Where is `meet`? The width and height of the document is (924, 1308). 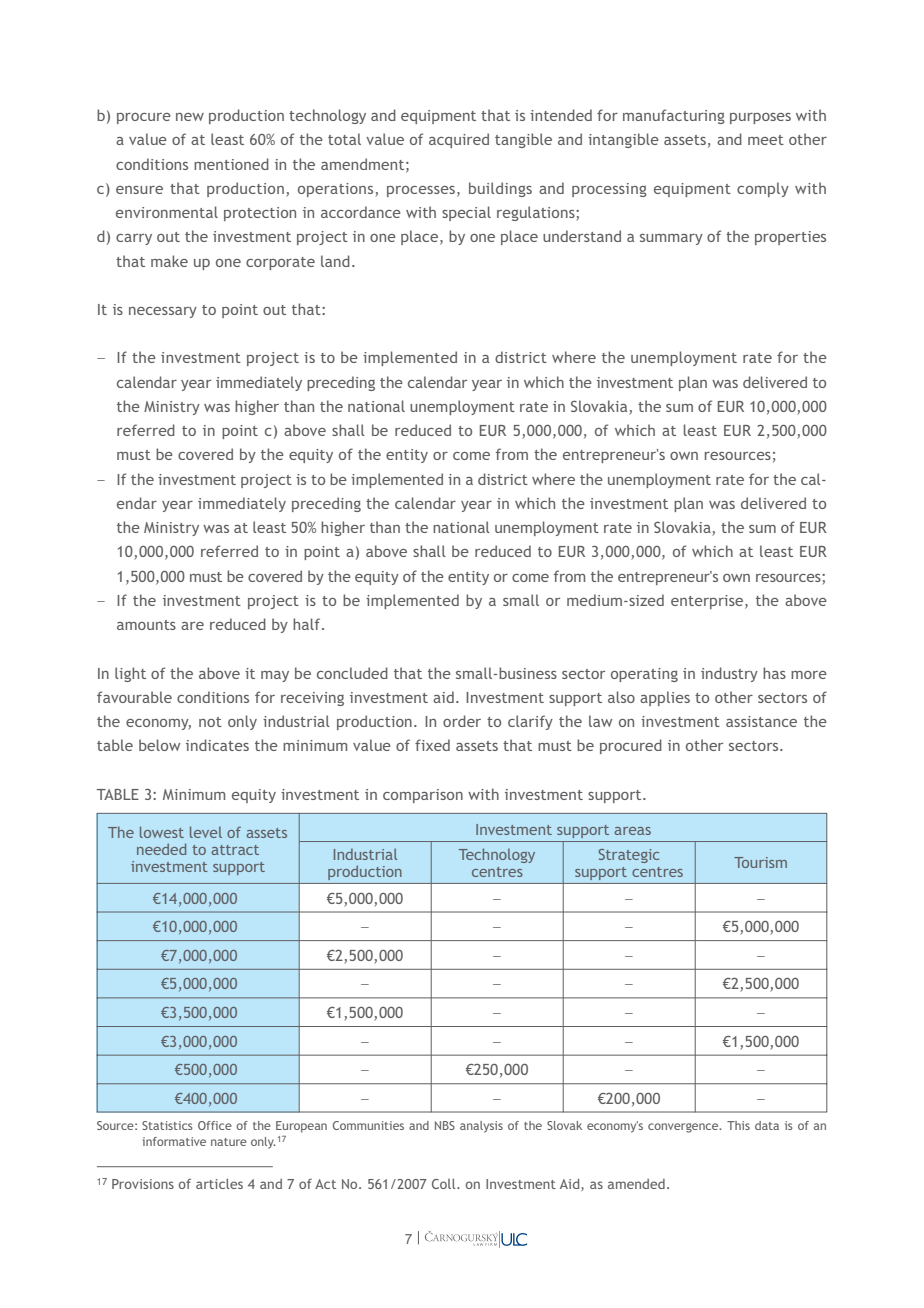 meet is located at coordinates (766, 140).
